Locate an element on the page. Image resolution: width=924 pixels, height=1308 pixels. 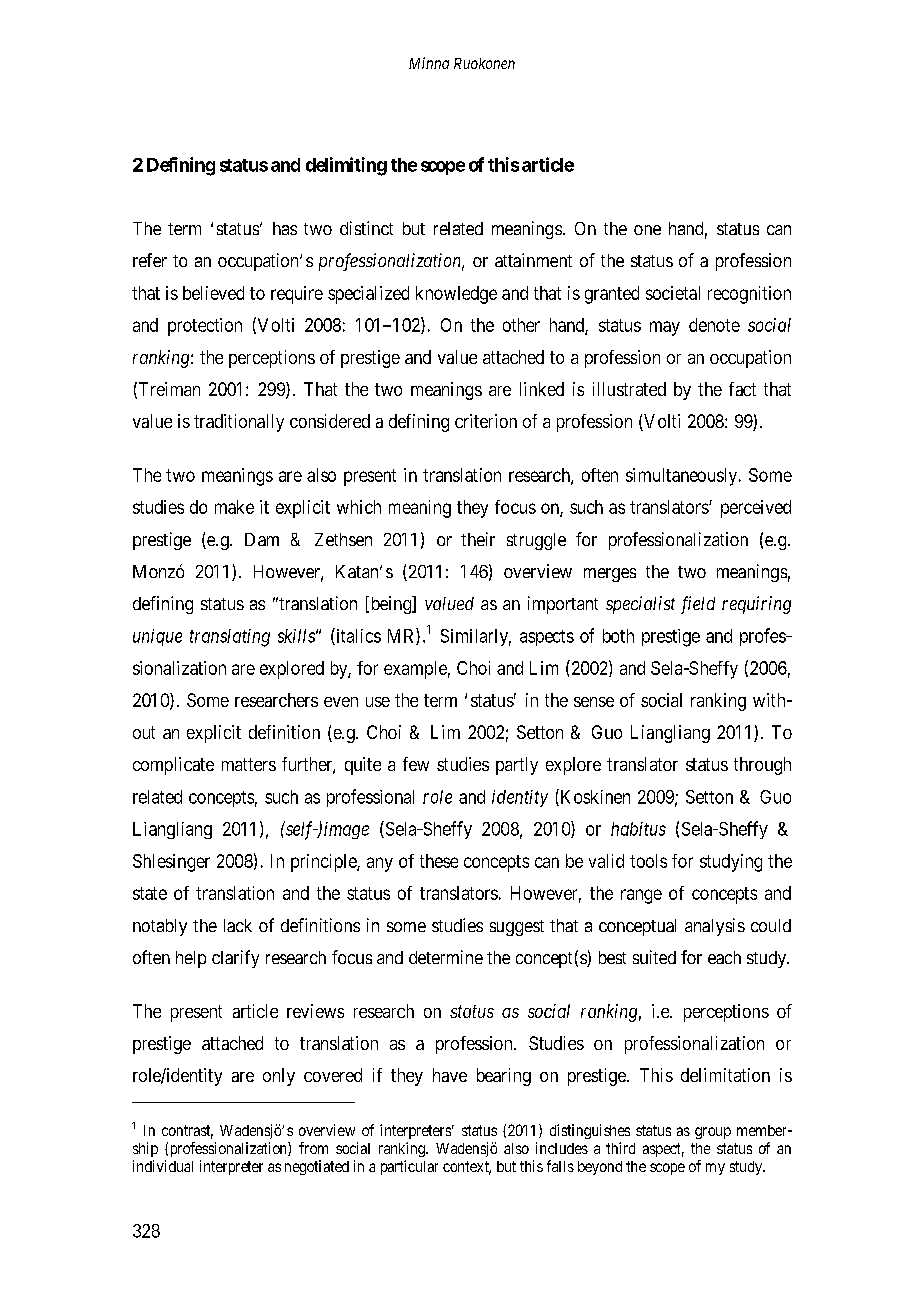
has is located at coordinates (285, 228).
